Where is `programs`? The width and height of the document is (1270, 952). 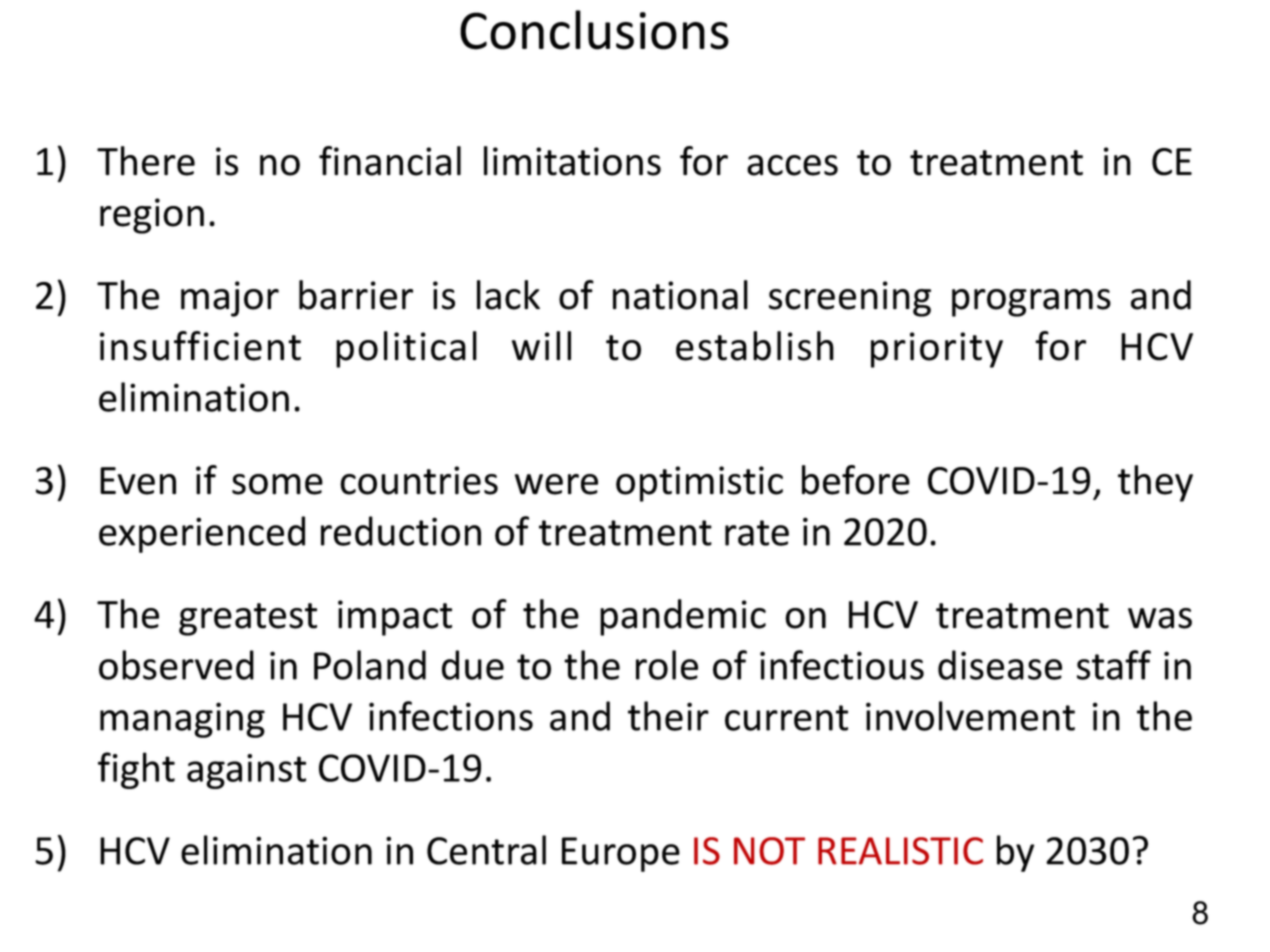 programs is located at coordinates (1031, 303).
